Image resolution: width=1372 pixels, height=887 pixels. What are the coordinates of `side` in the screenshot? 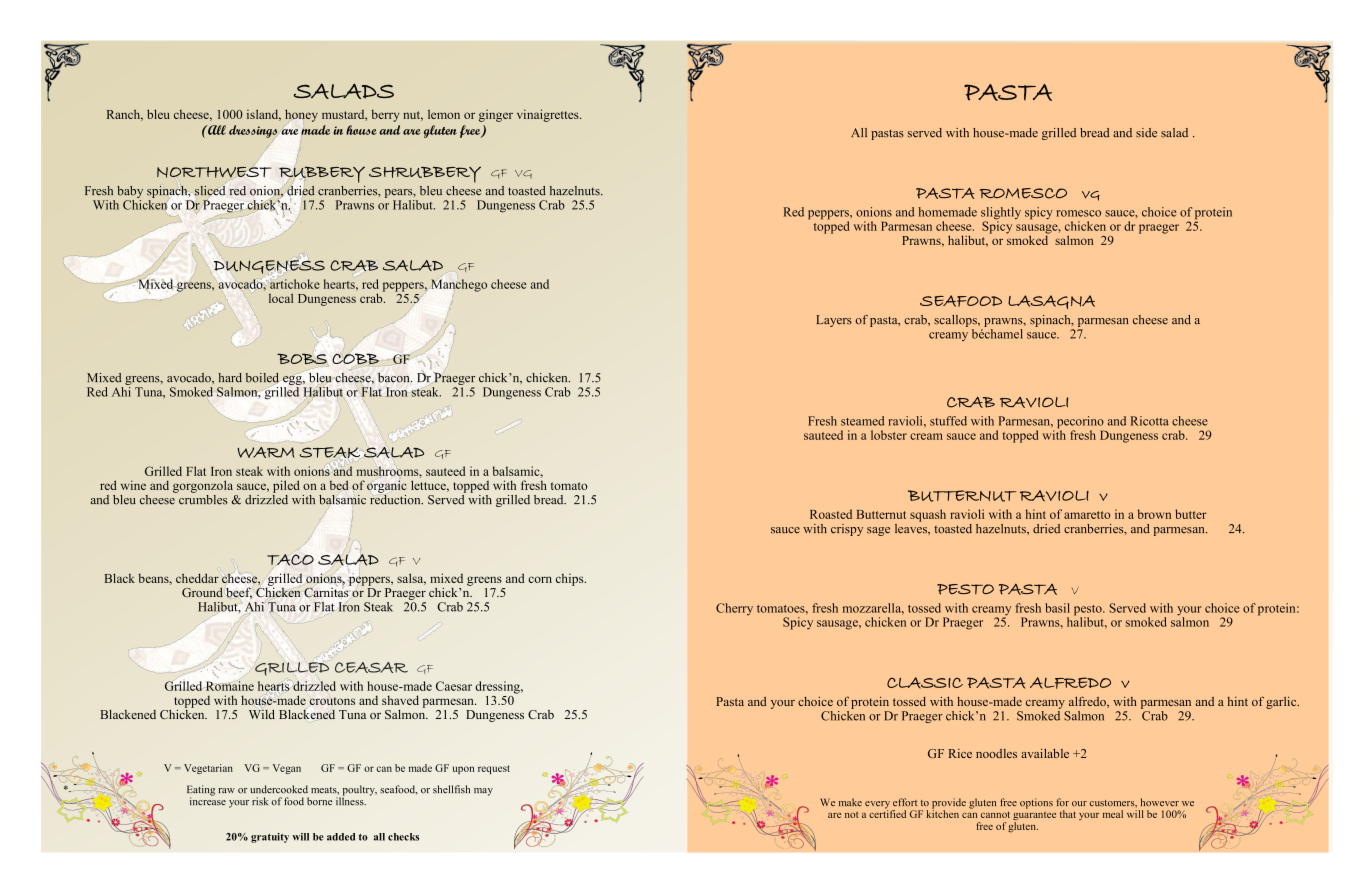 It's located at (1146, 133).
